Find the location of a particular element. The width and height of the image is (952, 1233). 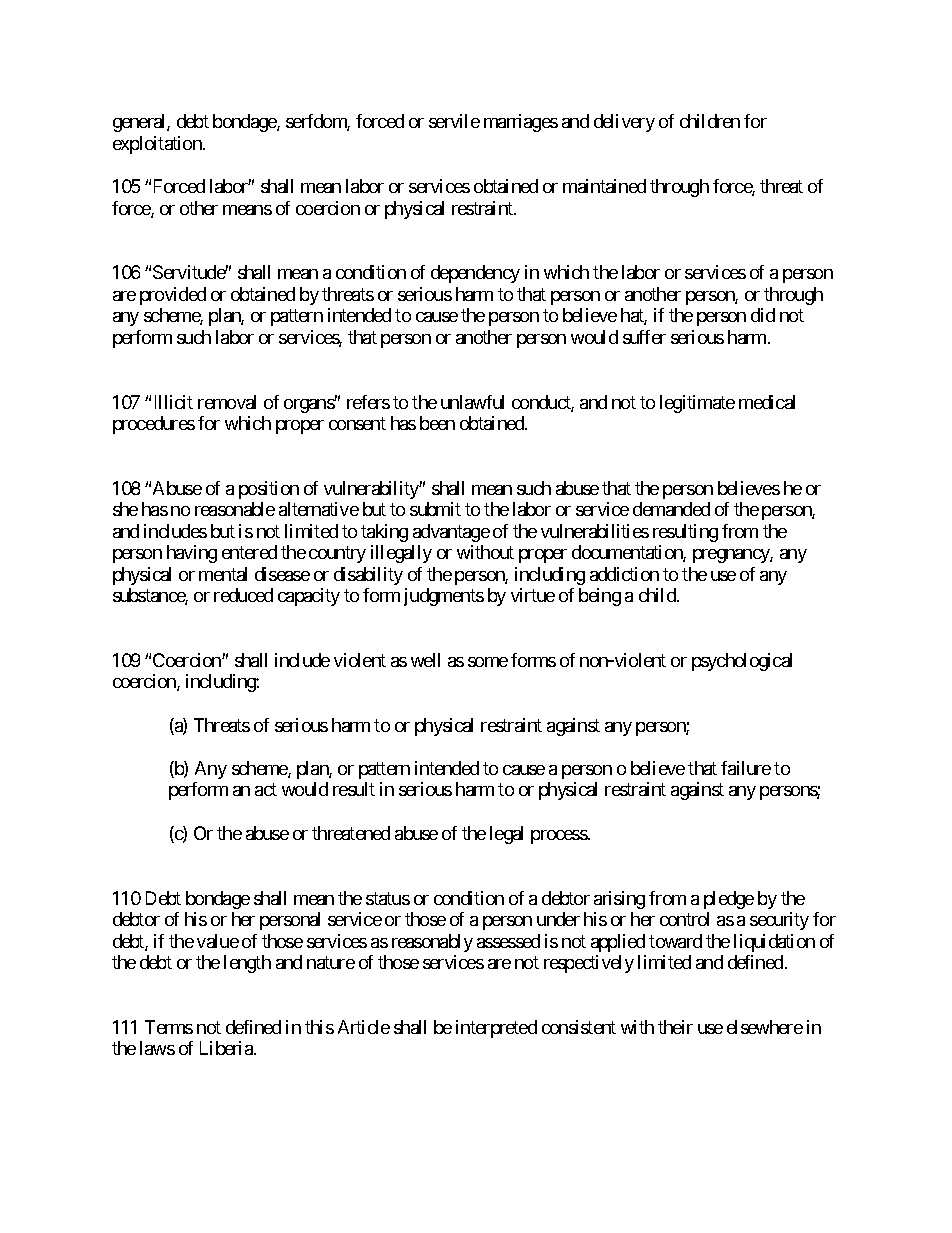

well is located at coordinates (425, 660).
